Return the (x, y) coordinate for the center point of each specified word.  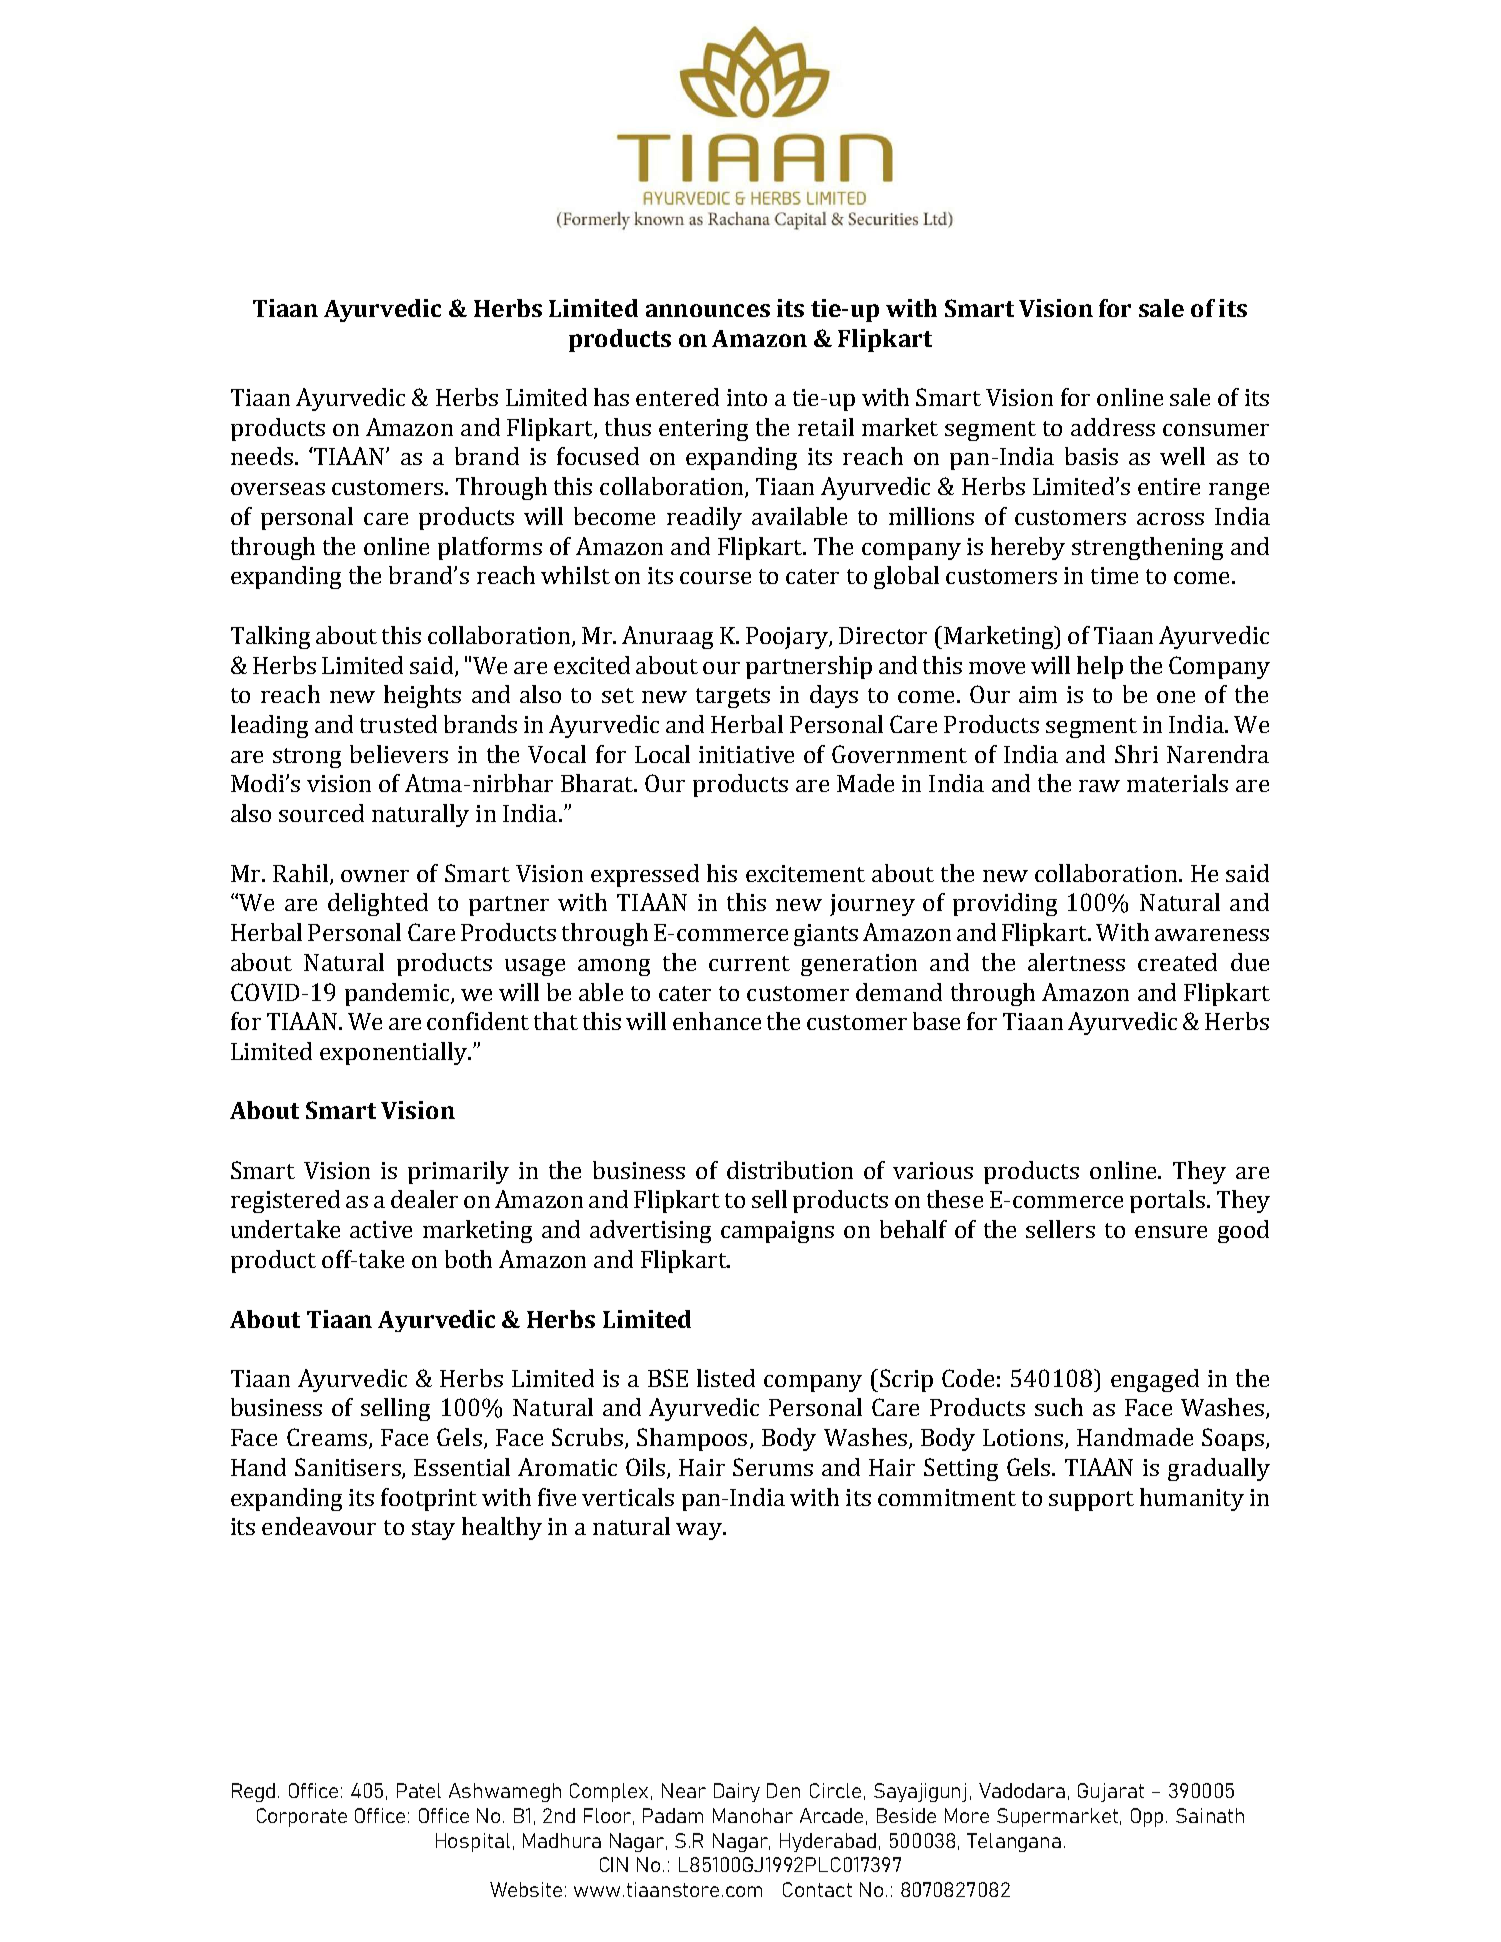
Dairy (737, 1792)
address (1113, 427)
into (747, 397)
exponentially (394, 1053)
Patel (419, 1790)
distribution (790, 1170)
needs (262, 456)
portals (1167, 1201)
